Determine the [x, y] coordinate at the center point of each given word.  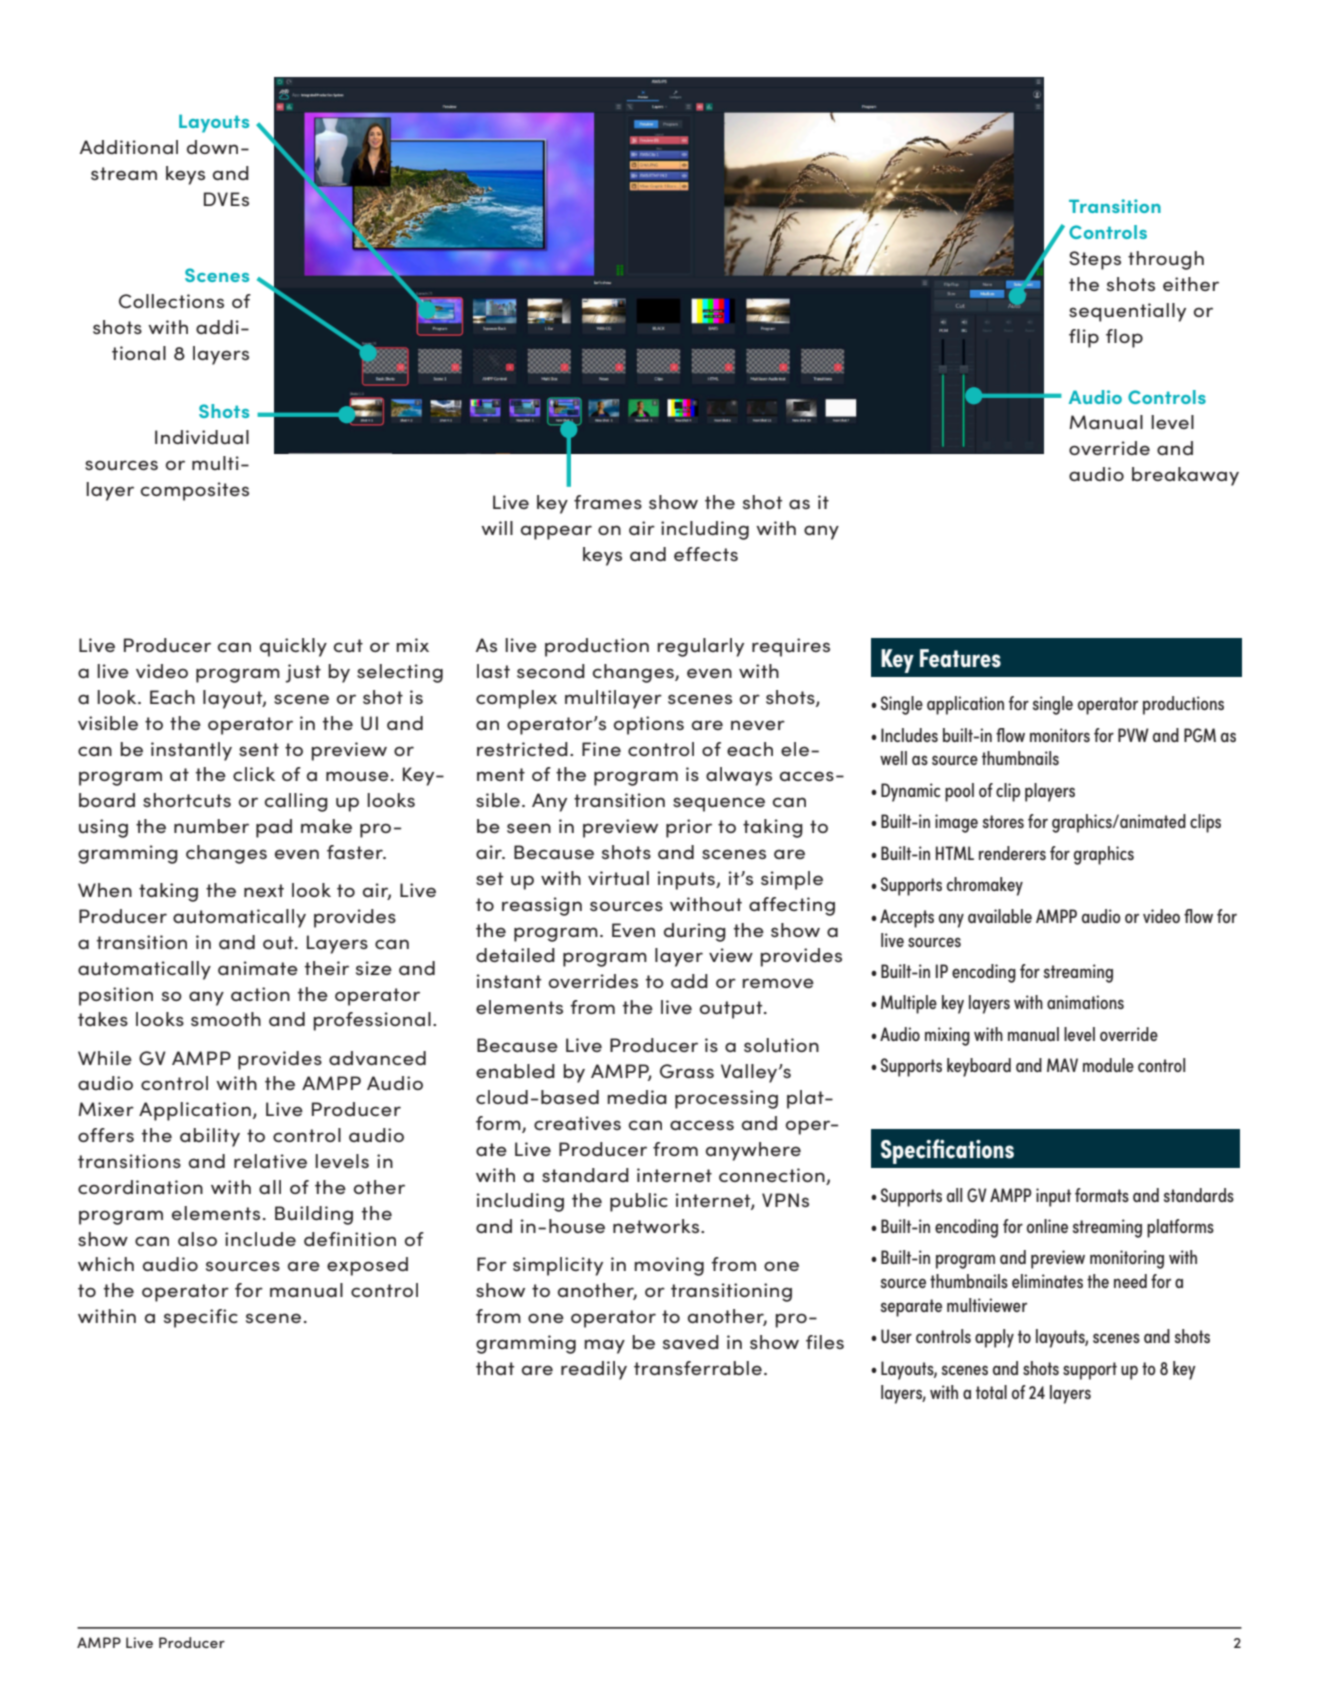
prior [689, 828]
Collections [171, 301]
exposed [367, 1266]
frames [608, 502]
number [211, 826]
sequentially [1127, 312]
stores [1003, 821]
